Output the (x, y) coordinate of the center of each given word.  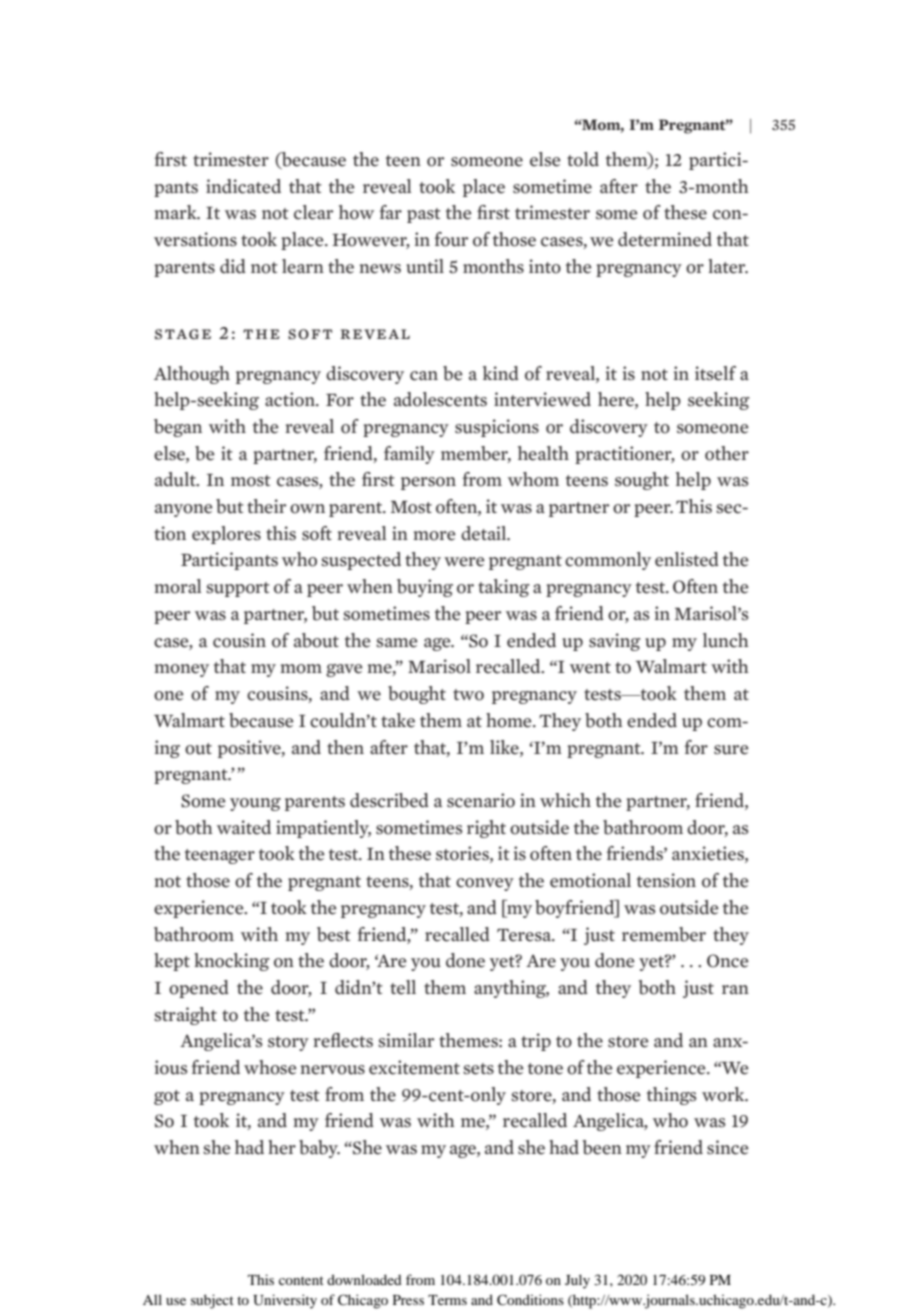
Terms (447, 1300)
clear (313, 212)
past (424, 215)
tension (666, 880)
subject (212, 1301)
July (577, 1281)
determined (665, 239)
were (464, 562)
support (238, 589)
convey (485, 884)
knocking (232, 962)
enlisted (687, 559)
